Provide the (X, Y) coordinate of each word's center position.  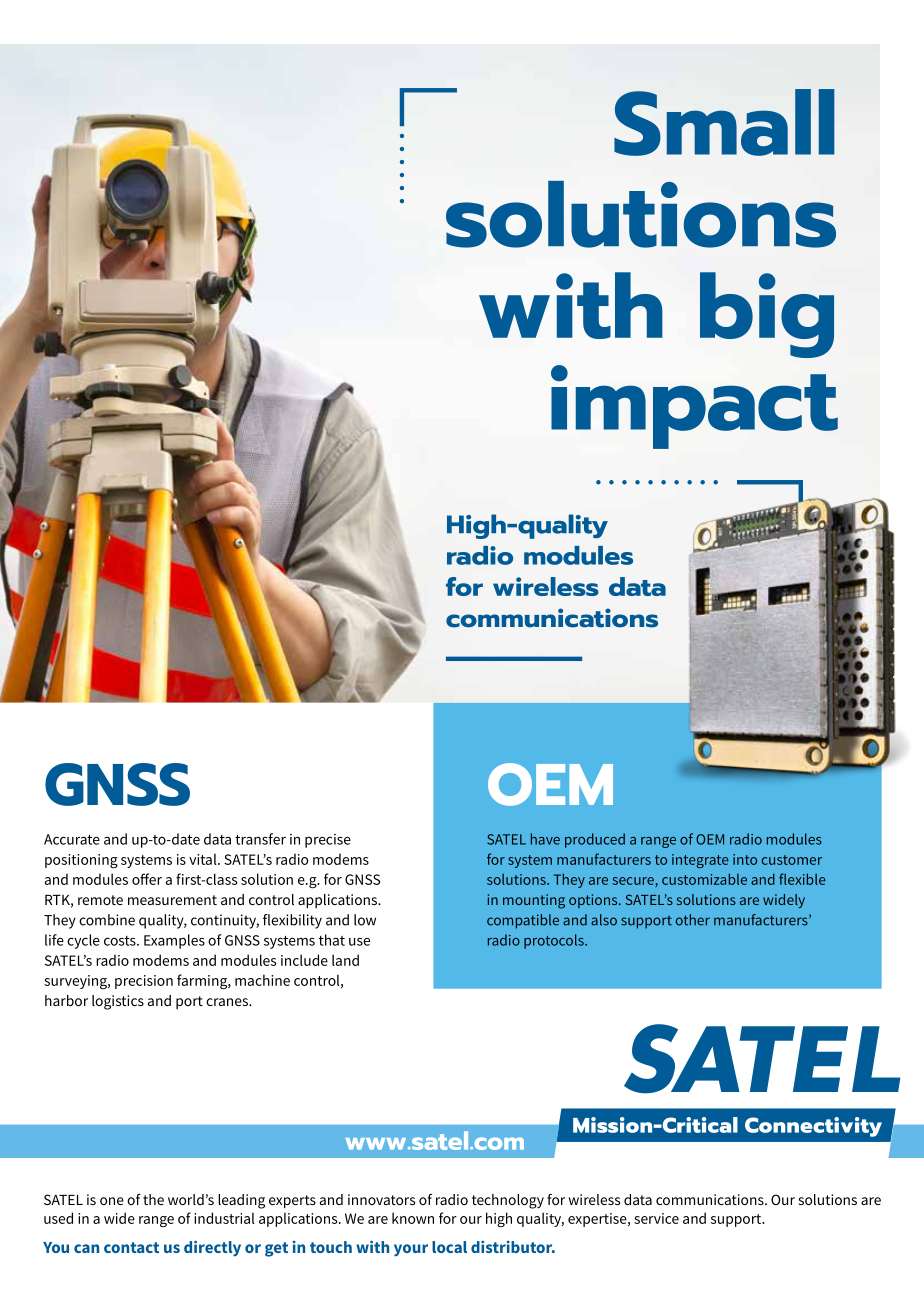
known (413, 1218)
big (767, 315)
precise (328, 841)
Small (724, 122)
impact (694, 407)
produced (595, 840)
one (112, 1201)
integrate (700, 861)
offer (147, 879)
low (365, 920)
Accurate (72, 839)
